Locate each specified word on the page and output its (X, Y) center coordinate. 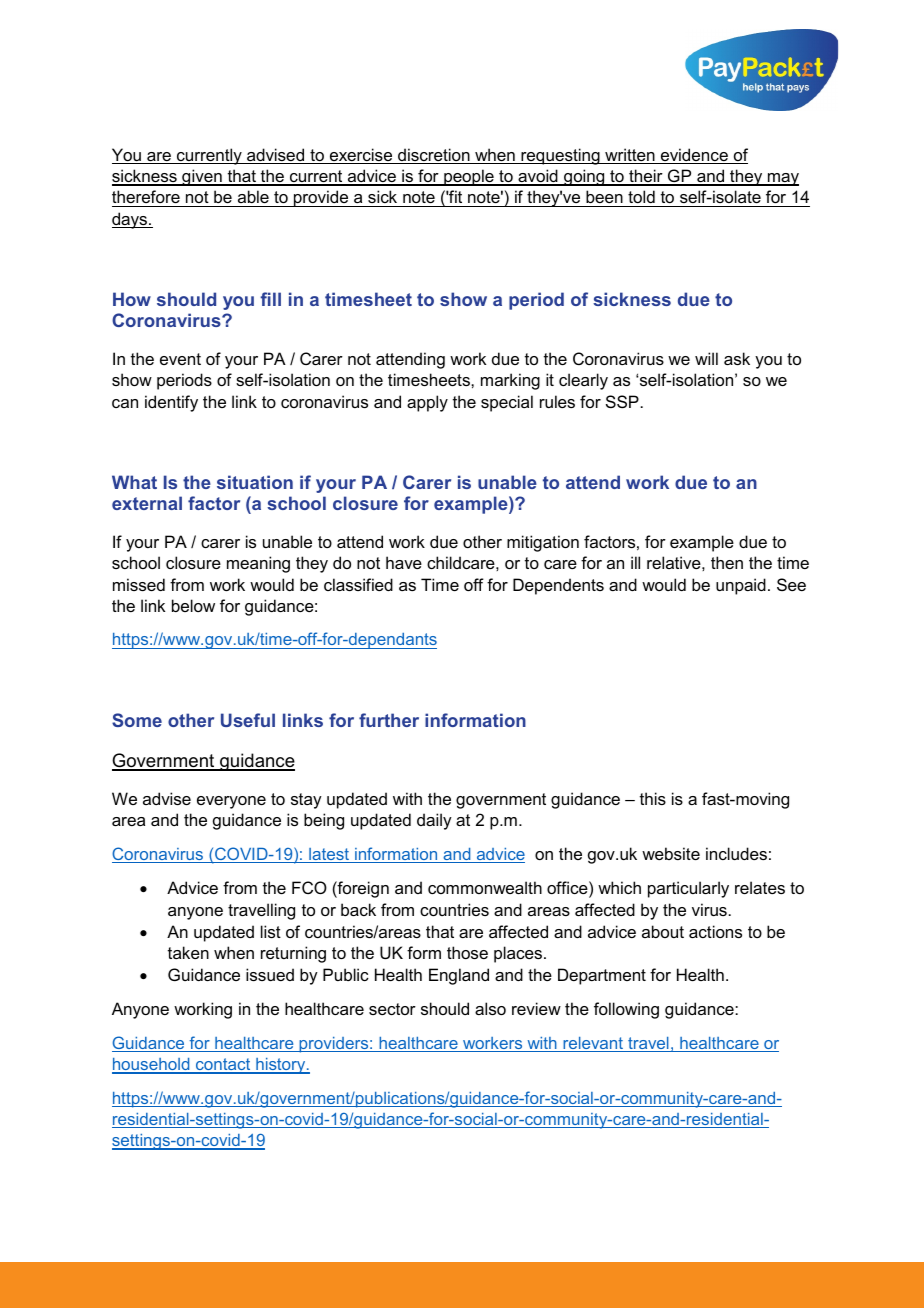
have (404, 562)
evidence (694, 156)
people (469, 177)
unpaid (741, 586)
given (202, 177)
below (193, 605)
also (490, 1008)
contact (223, 1065)
